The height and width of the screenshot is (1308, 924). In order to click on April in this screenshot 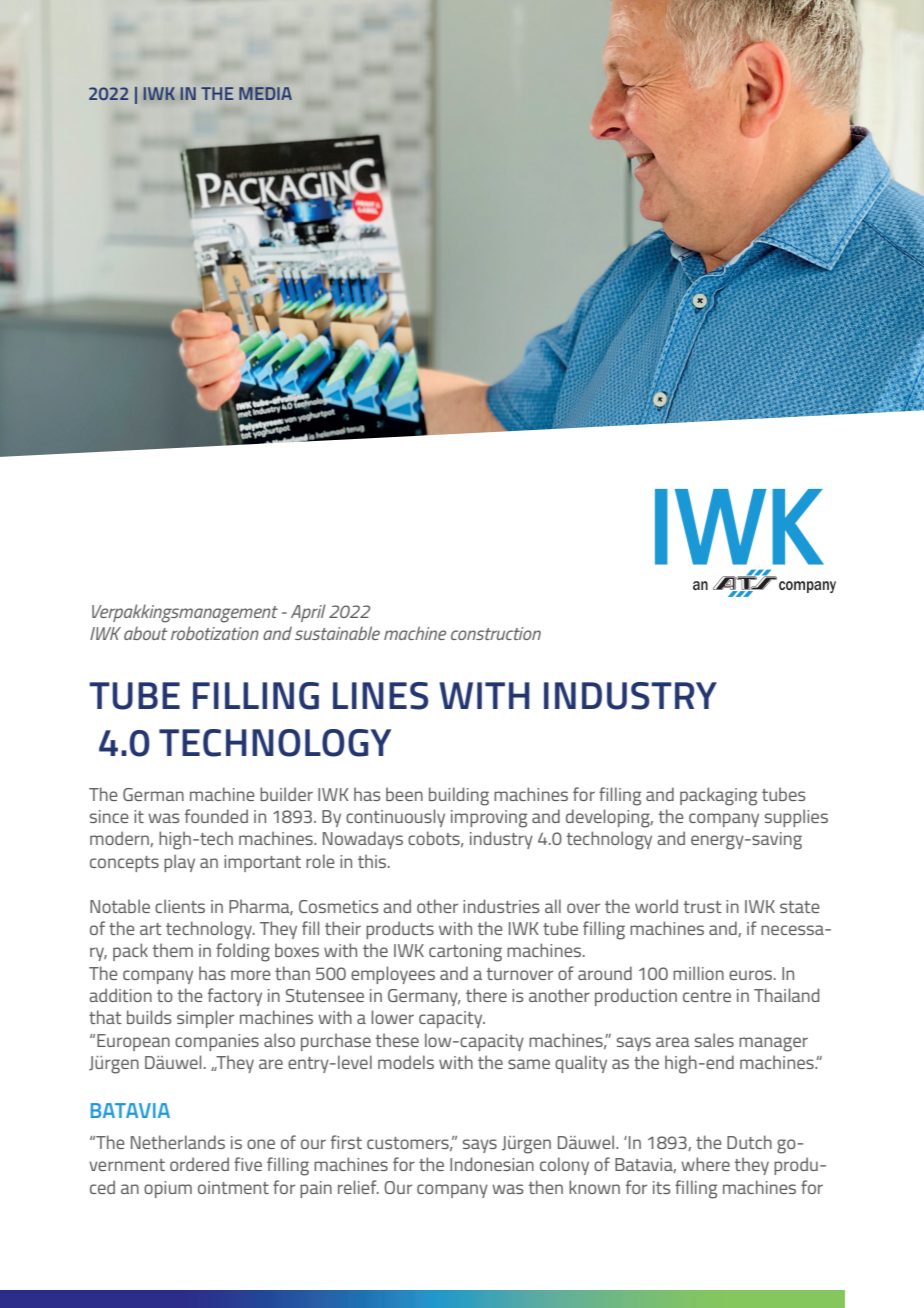, I will do `click(308, 613)`.
